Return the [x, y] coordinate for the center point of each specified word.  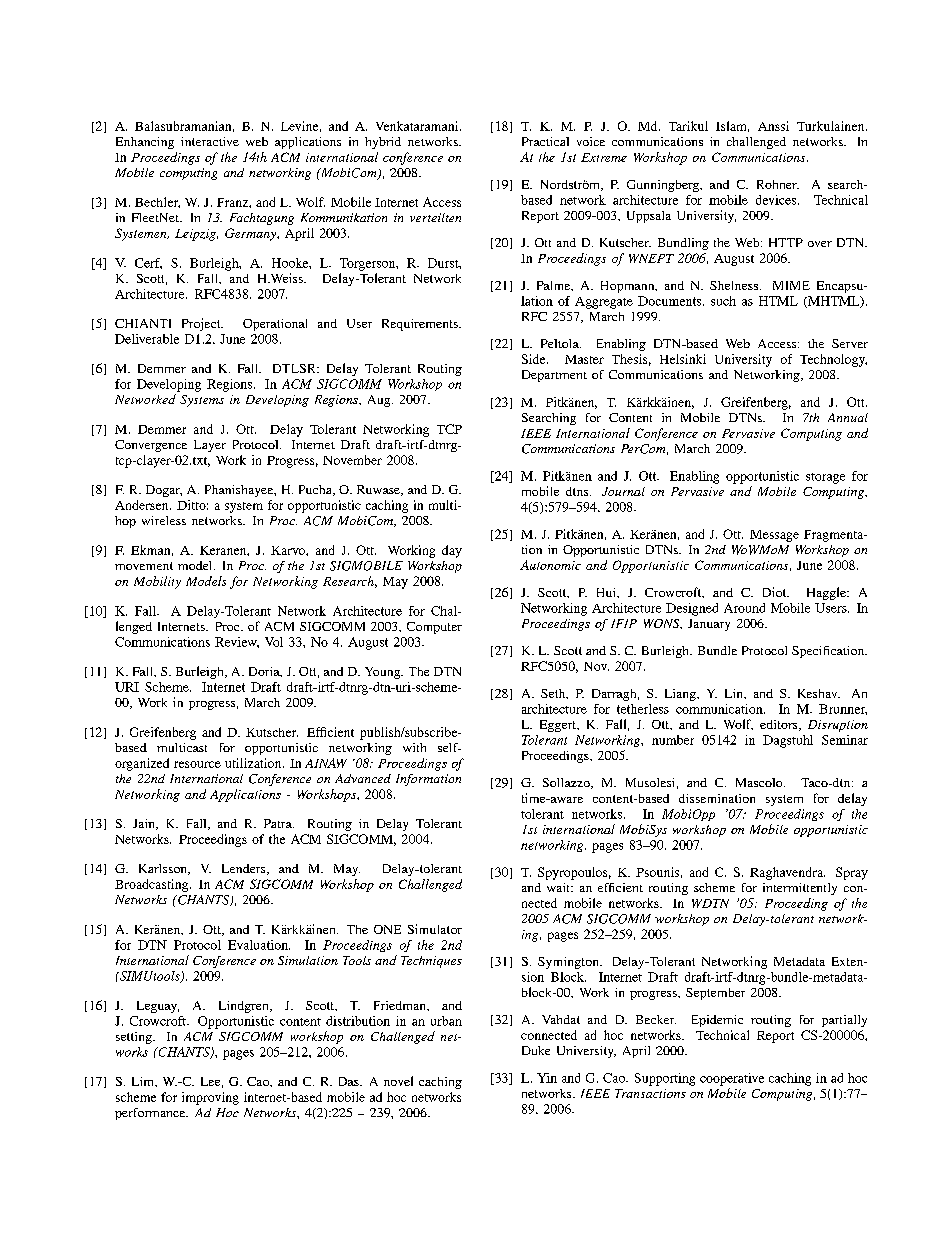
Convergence [151, 446]
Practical [545, 141]
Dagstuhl [788, 741]
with [414, 747]
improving [210, 1098]
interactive [210, 141]
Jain [145, 824]
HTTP [786, 242]
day [452, 551]
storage [825, 478]
